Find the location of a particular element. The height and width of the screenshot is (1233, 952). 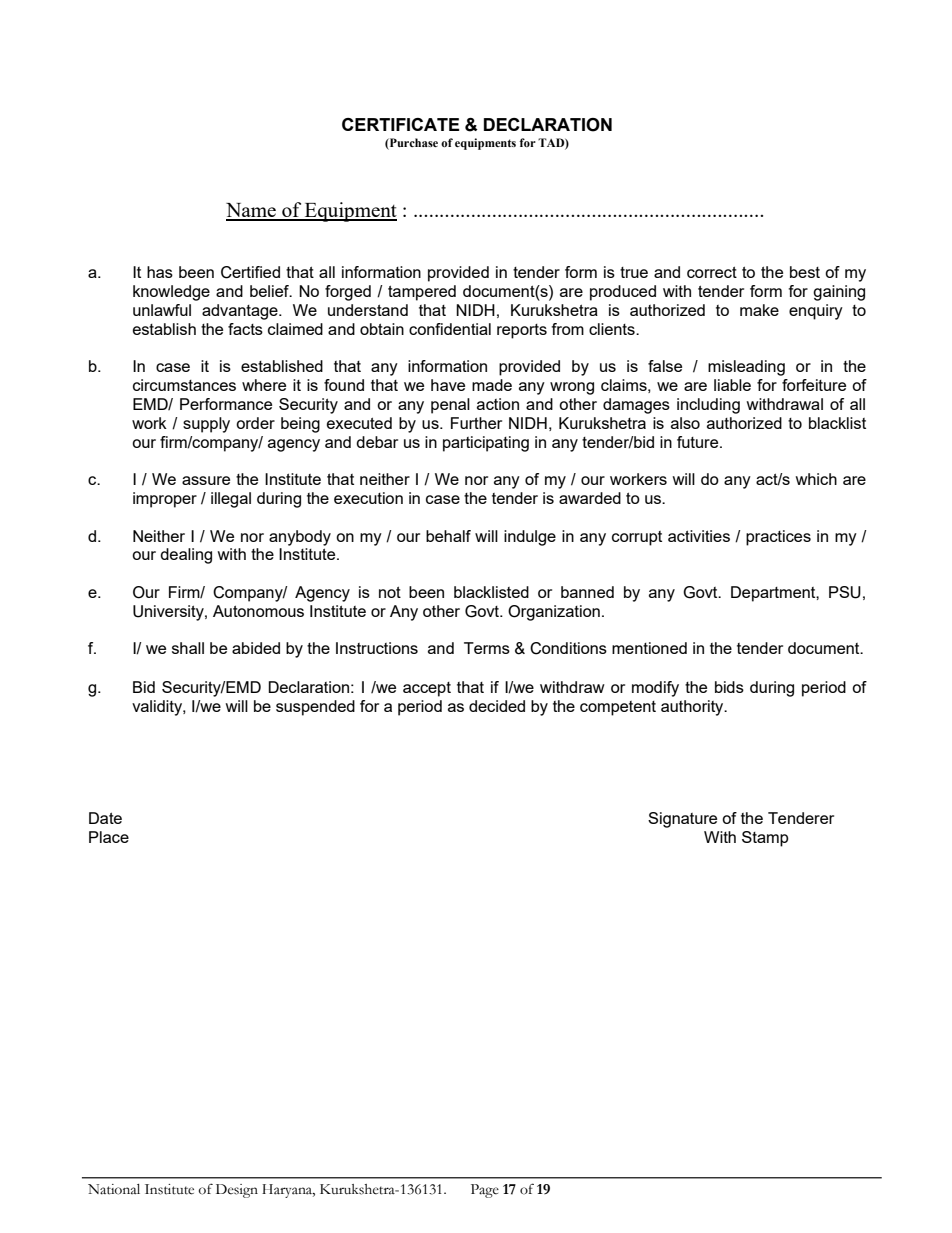

Design is located at coordinates (237, 1191).
